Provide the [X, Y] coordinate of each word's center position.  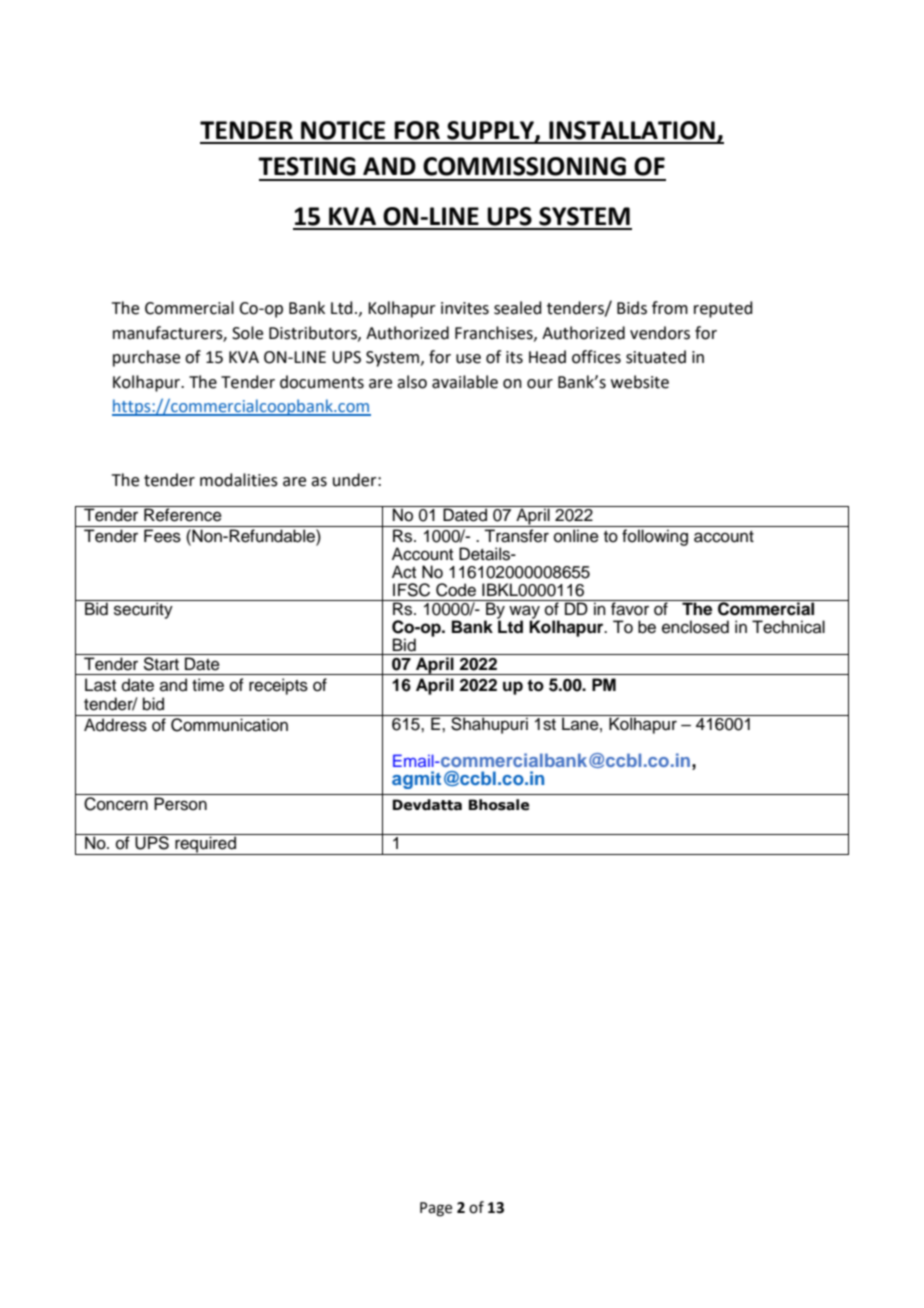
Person [180, 804]
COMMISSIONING [524, 166]
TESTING [307, 166]
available [465, 382]
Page [436, 1209]
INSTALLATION [632, 130]
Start [161, 662]
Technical [788, 627]
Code [456, 590]
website [640, 382]
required [206, 845]
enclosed [695, 627]
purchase [146, 358]
